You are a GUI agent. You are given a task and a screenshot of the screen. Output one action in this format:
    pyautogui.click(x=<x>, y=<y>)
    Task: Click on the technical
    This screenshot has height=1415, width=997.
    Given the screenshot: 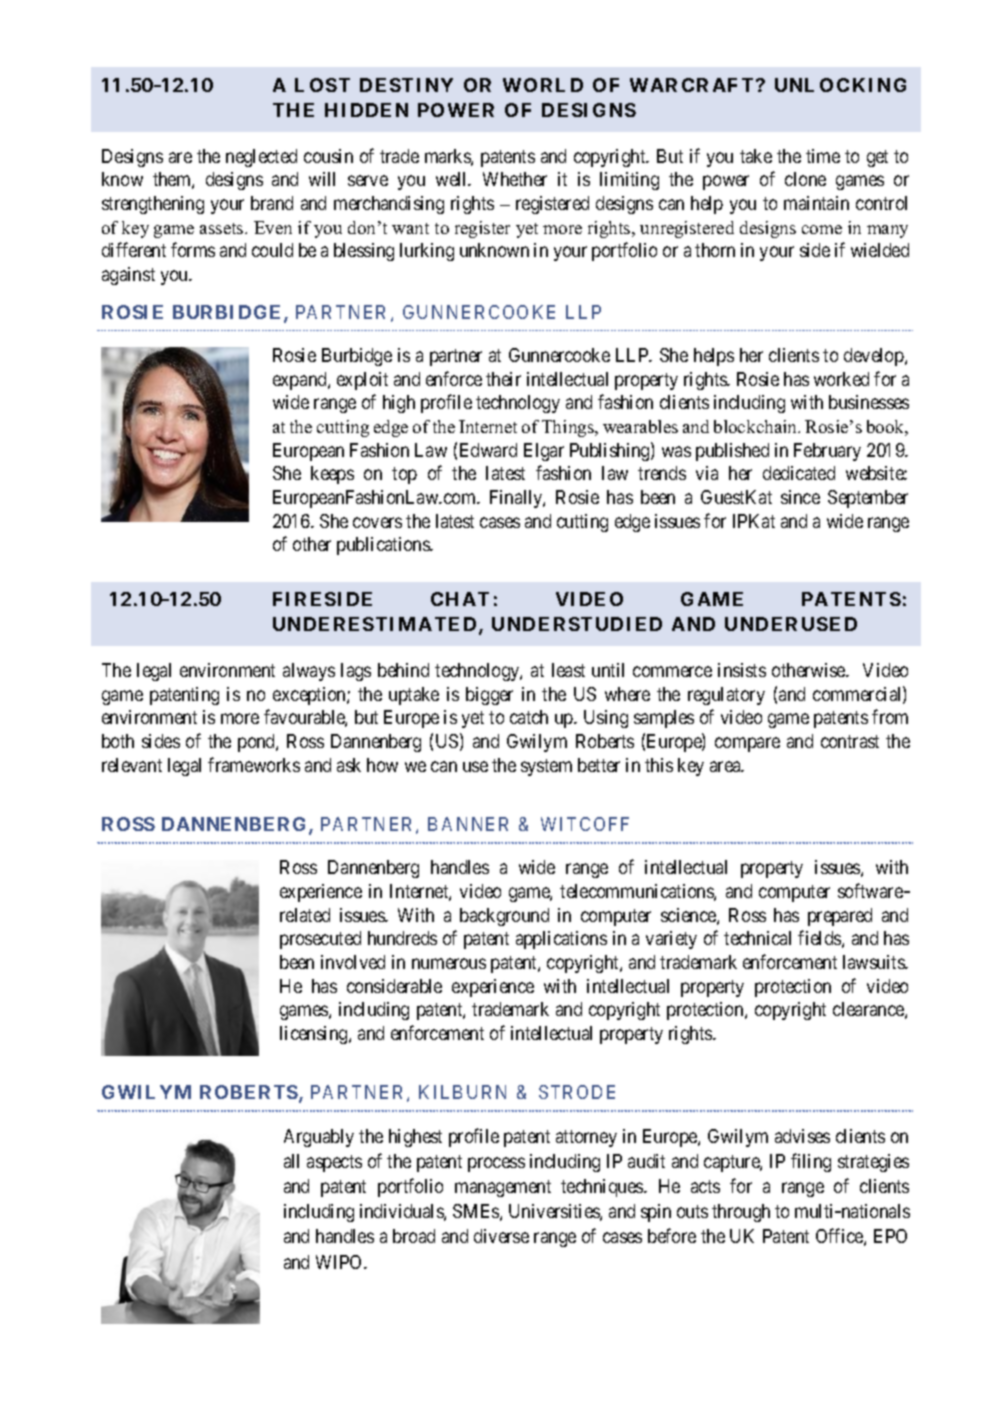 What is the action you would take?
    pyautogui.click(x=757, y=938)
